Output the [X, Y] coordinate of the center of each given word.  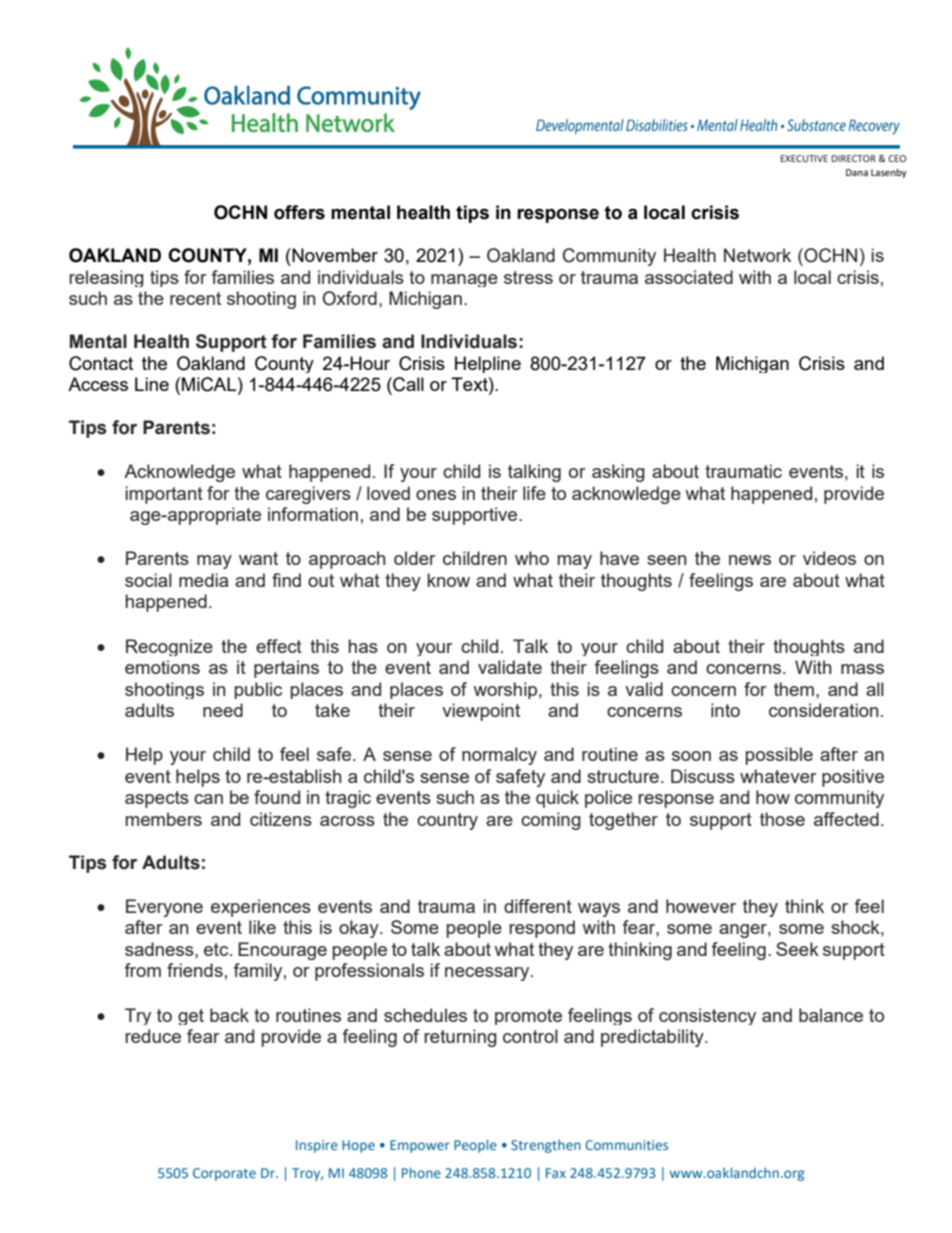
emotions [162, 667]
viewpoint [481, 712]
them [794, 689]
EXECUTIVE [804, 158]
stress [528, 277]
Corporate [224, 1174]
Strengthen [546, 1146]
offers [299, 212]
